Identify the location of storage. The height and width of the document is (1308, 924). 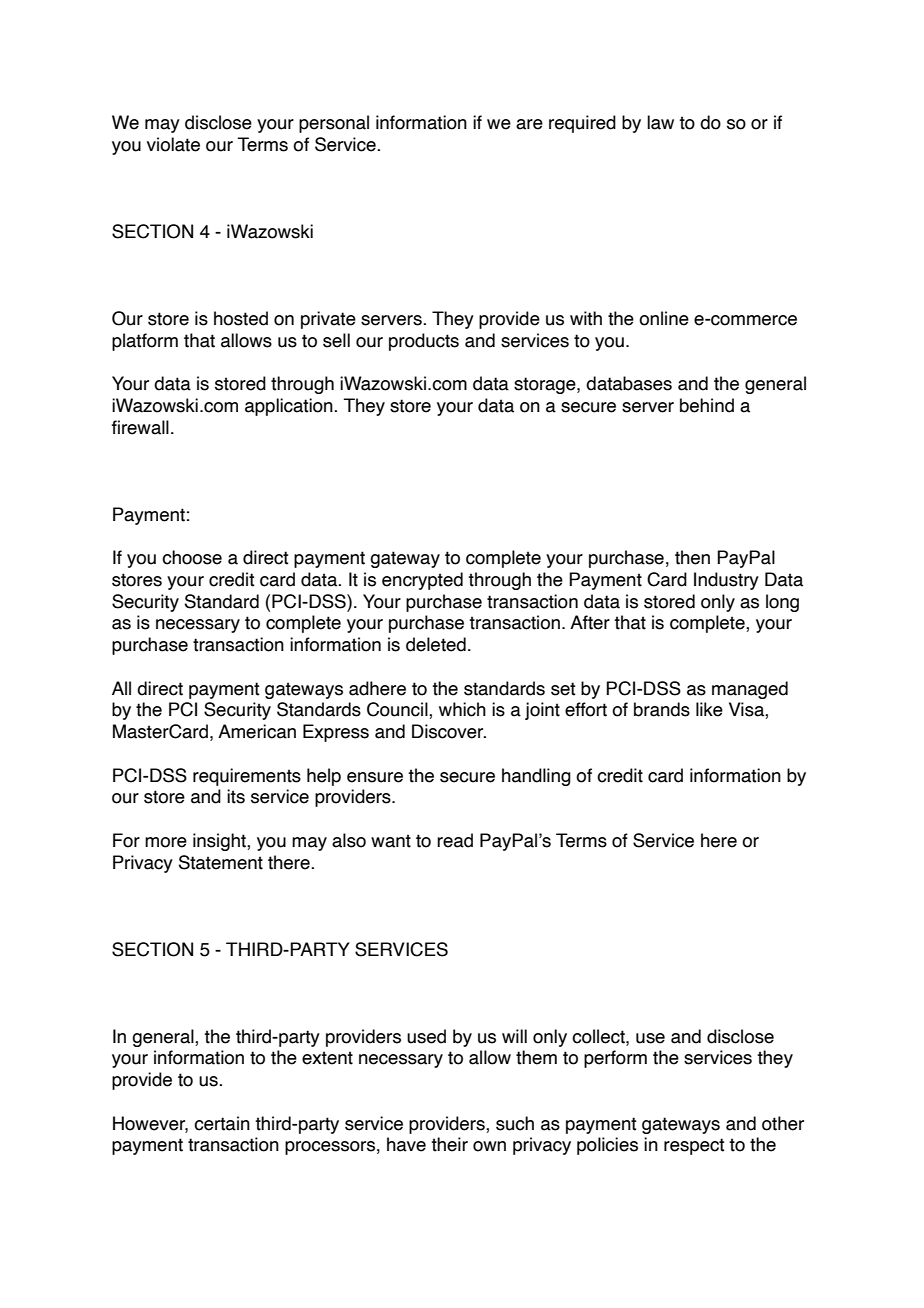
(546, 385).
